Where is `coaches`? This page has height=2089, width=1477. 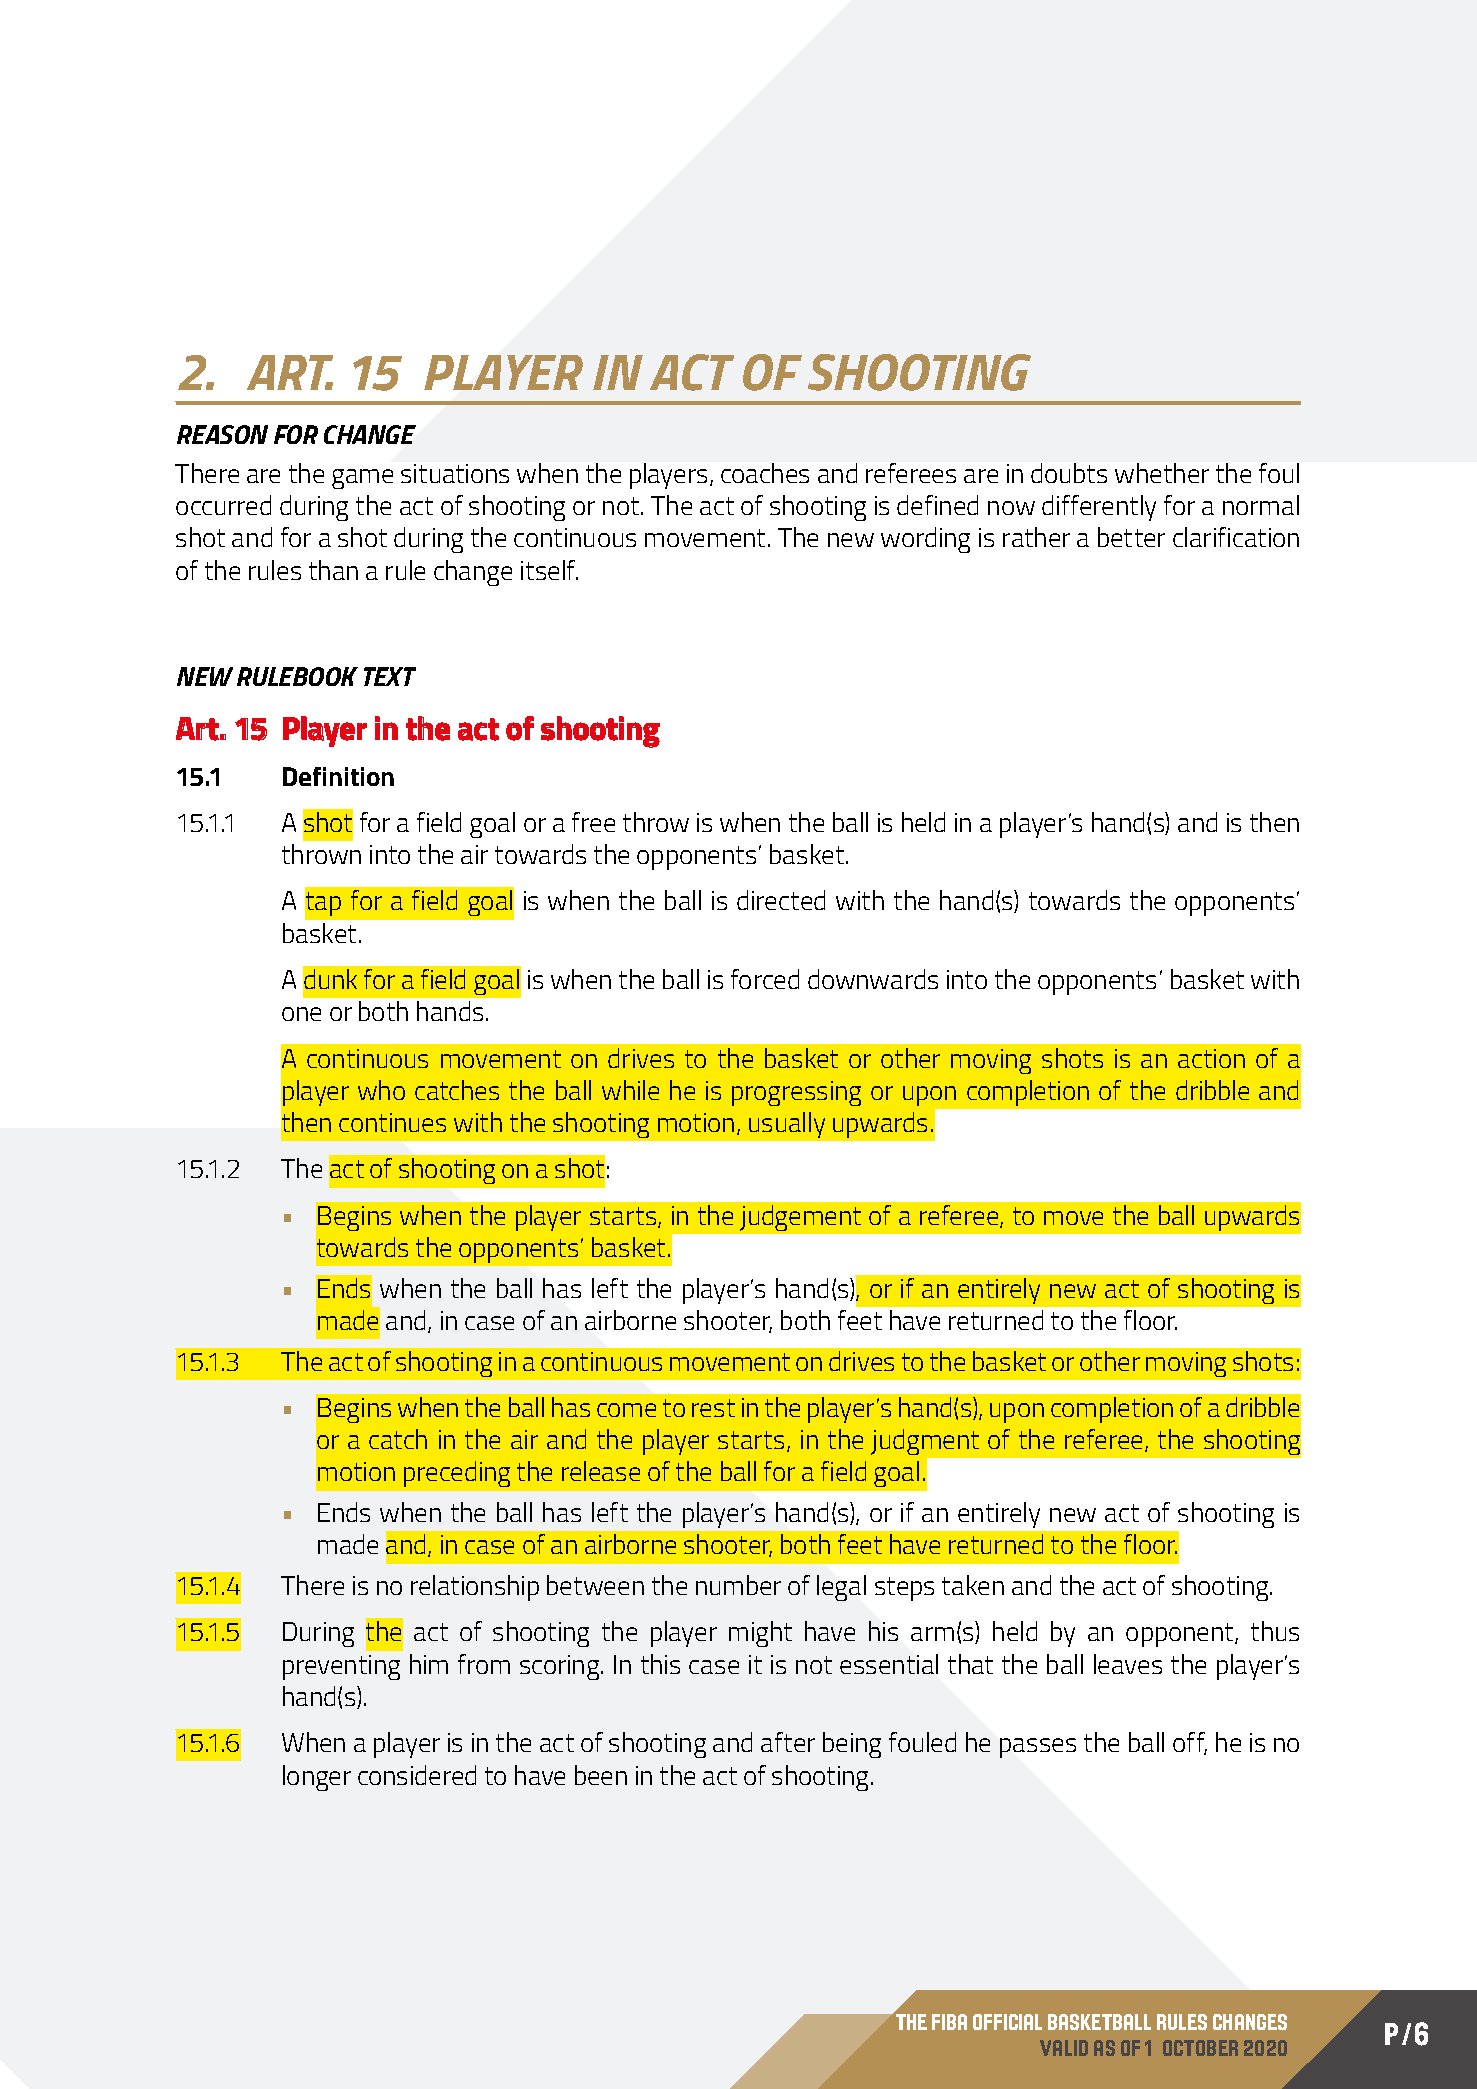 coaches is located at coordinates (765, 473).
